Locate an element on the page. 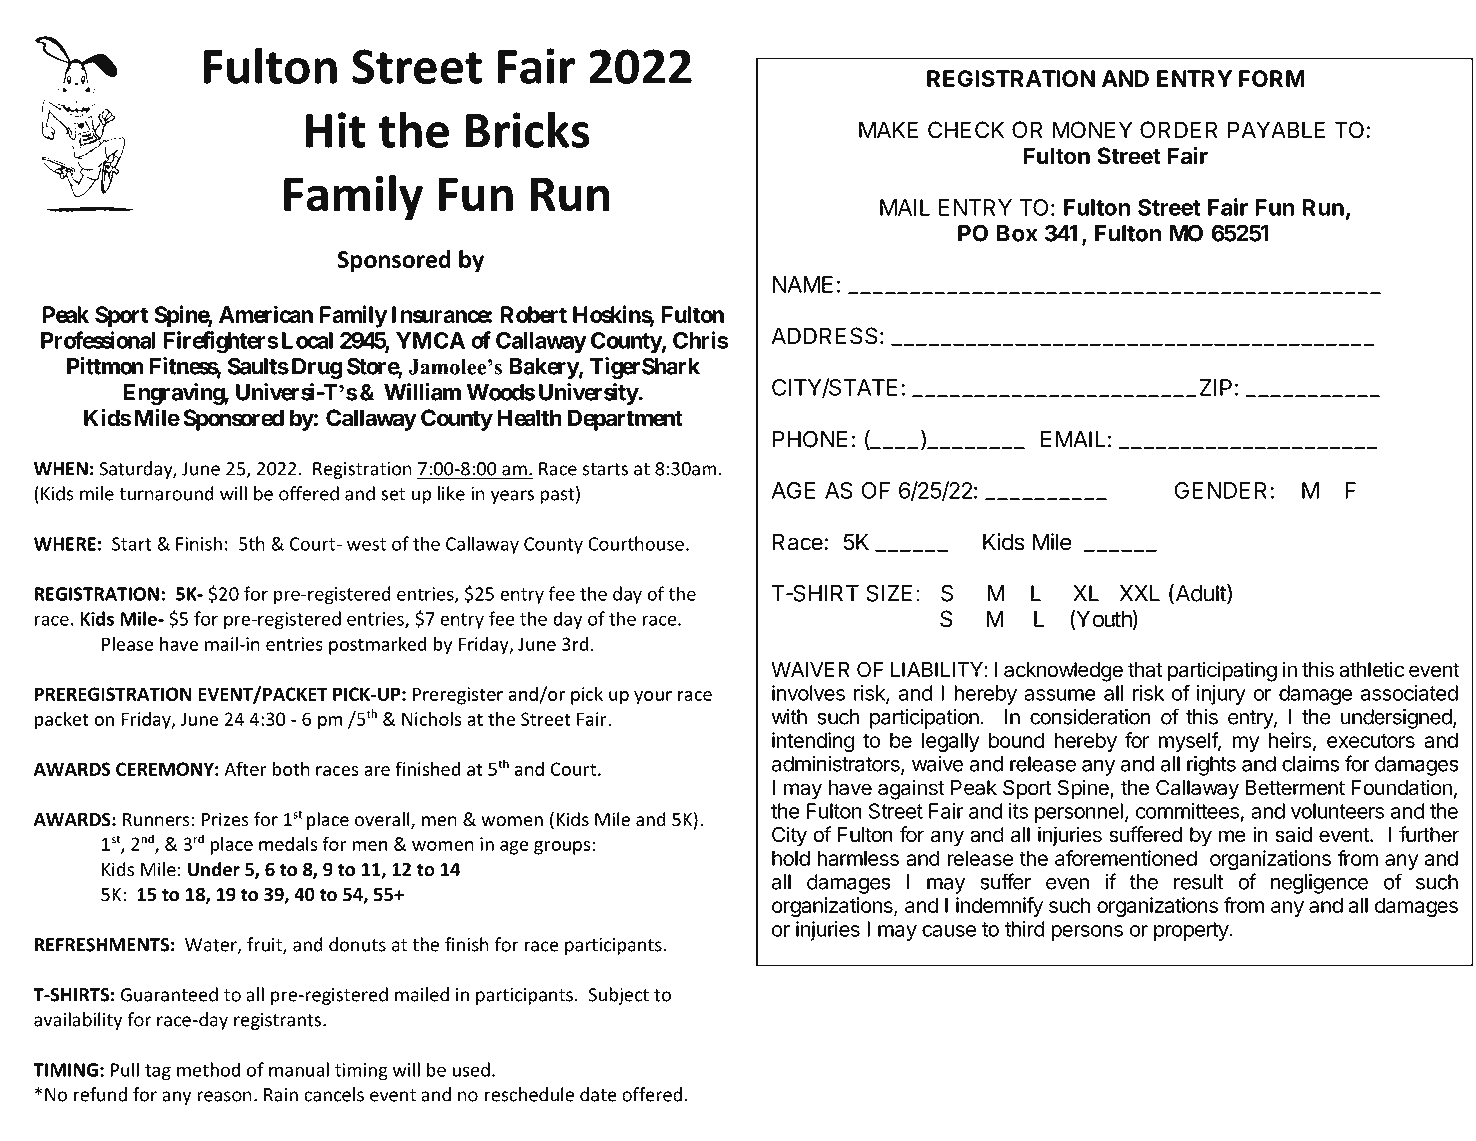 This page has height=1141, width=1476. method is located at coordinates (208, 1069).
